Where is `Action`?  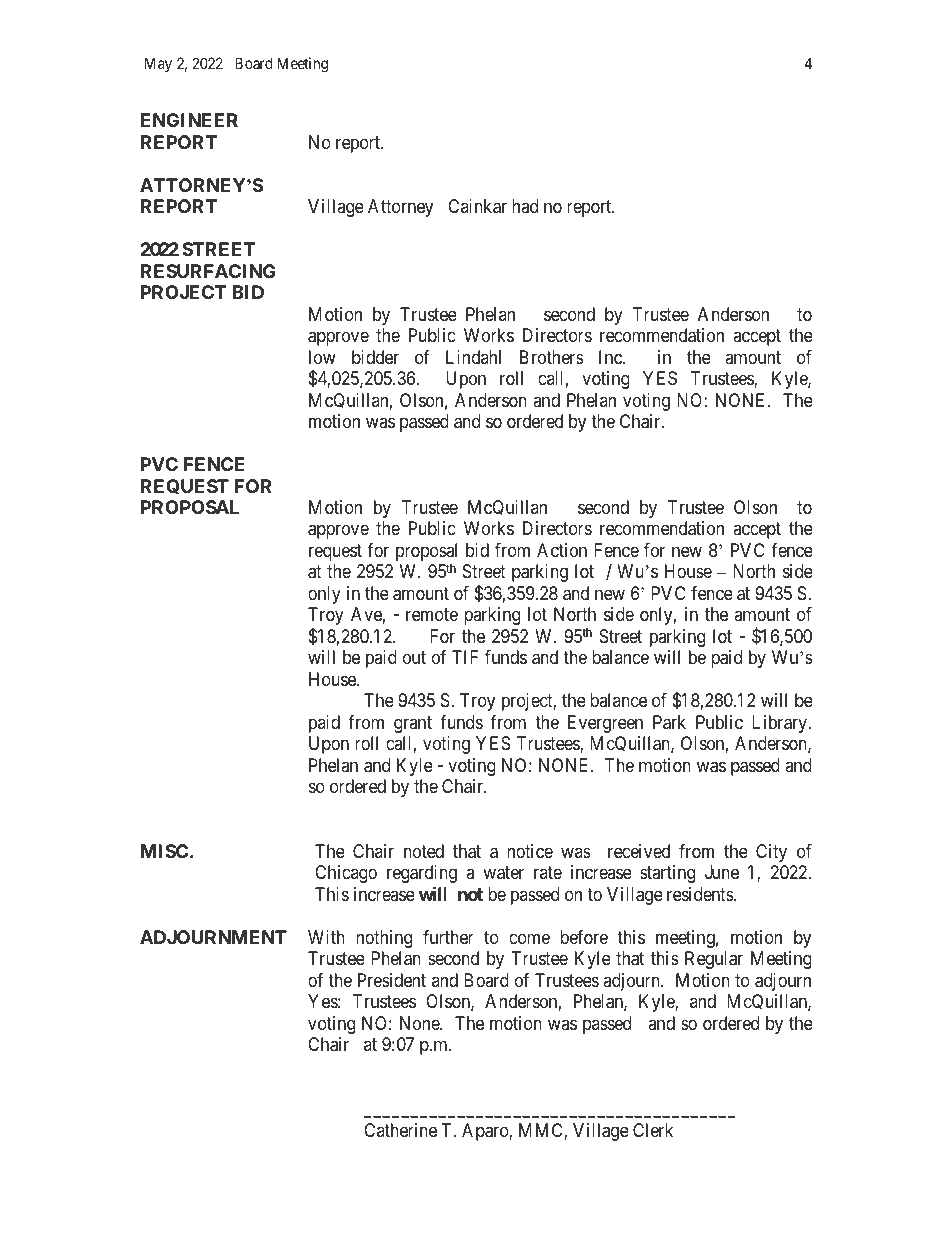
Action is located at coordinates (562, 550).
